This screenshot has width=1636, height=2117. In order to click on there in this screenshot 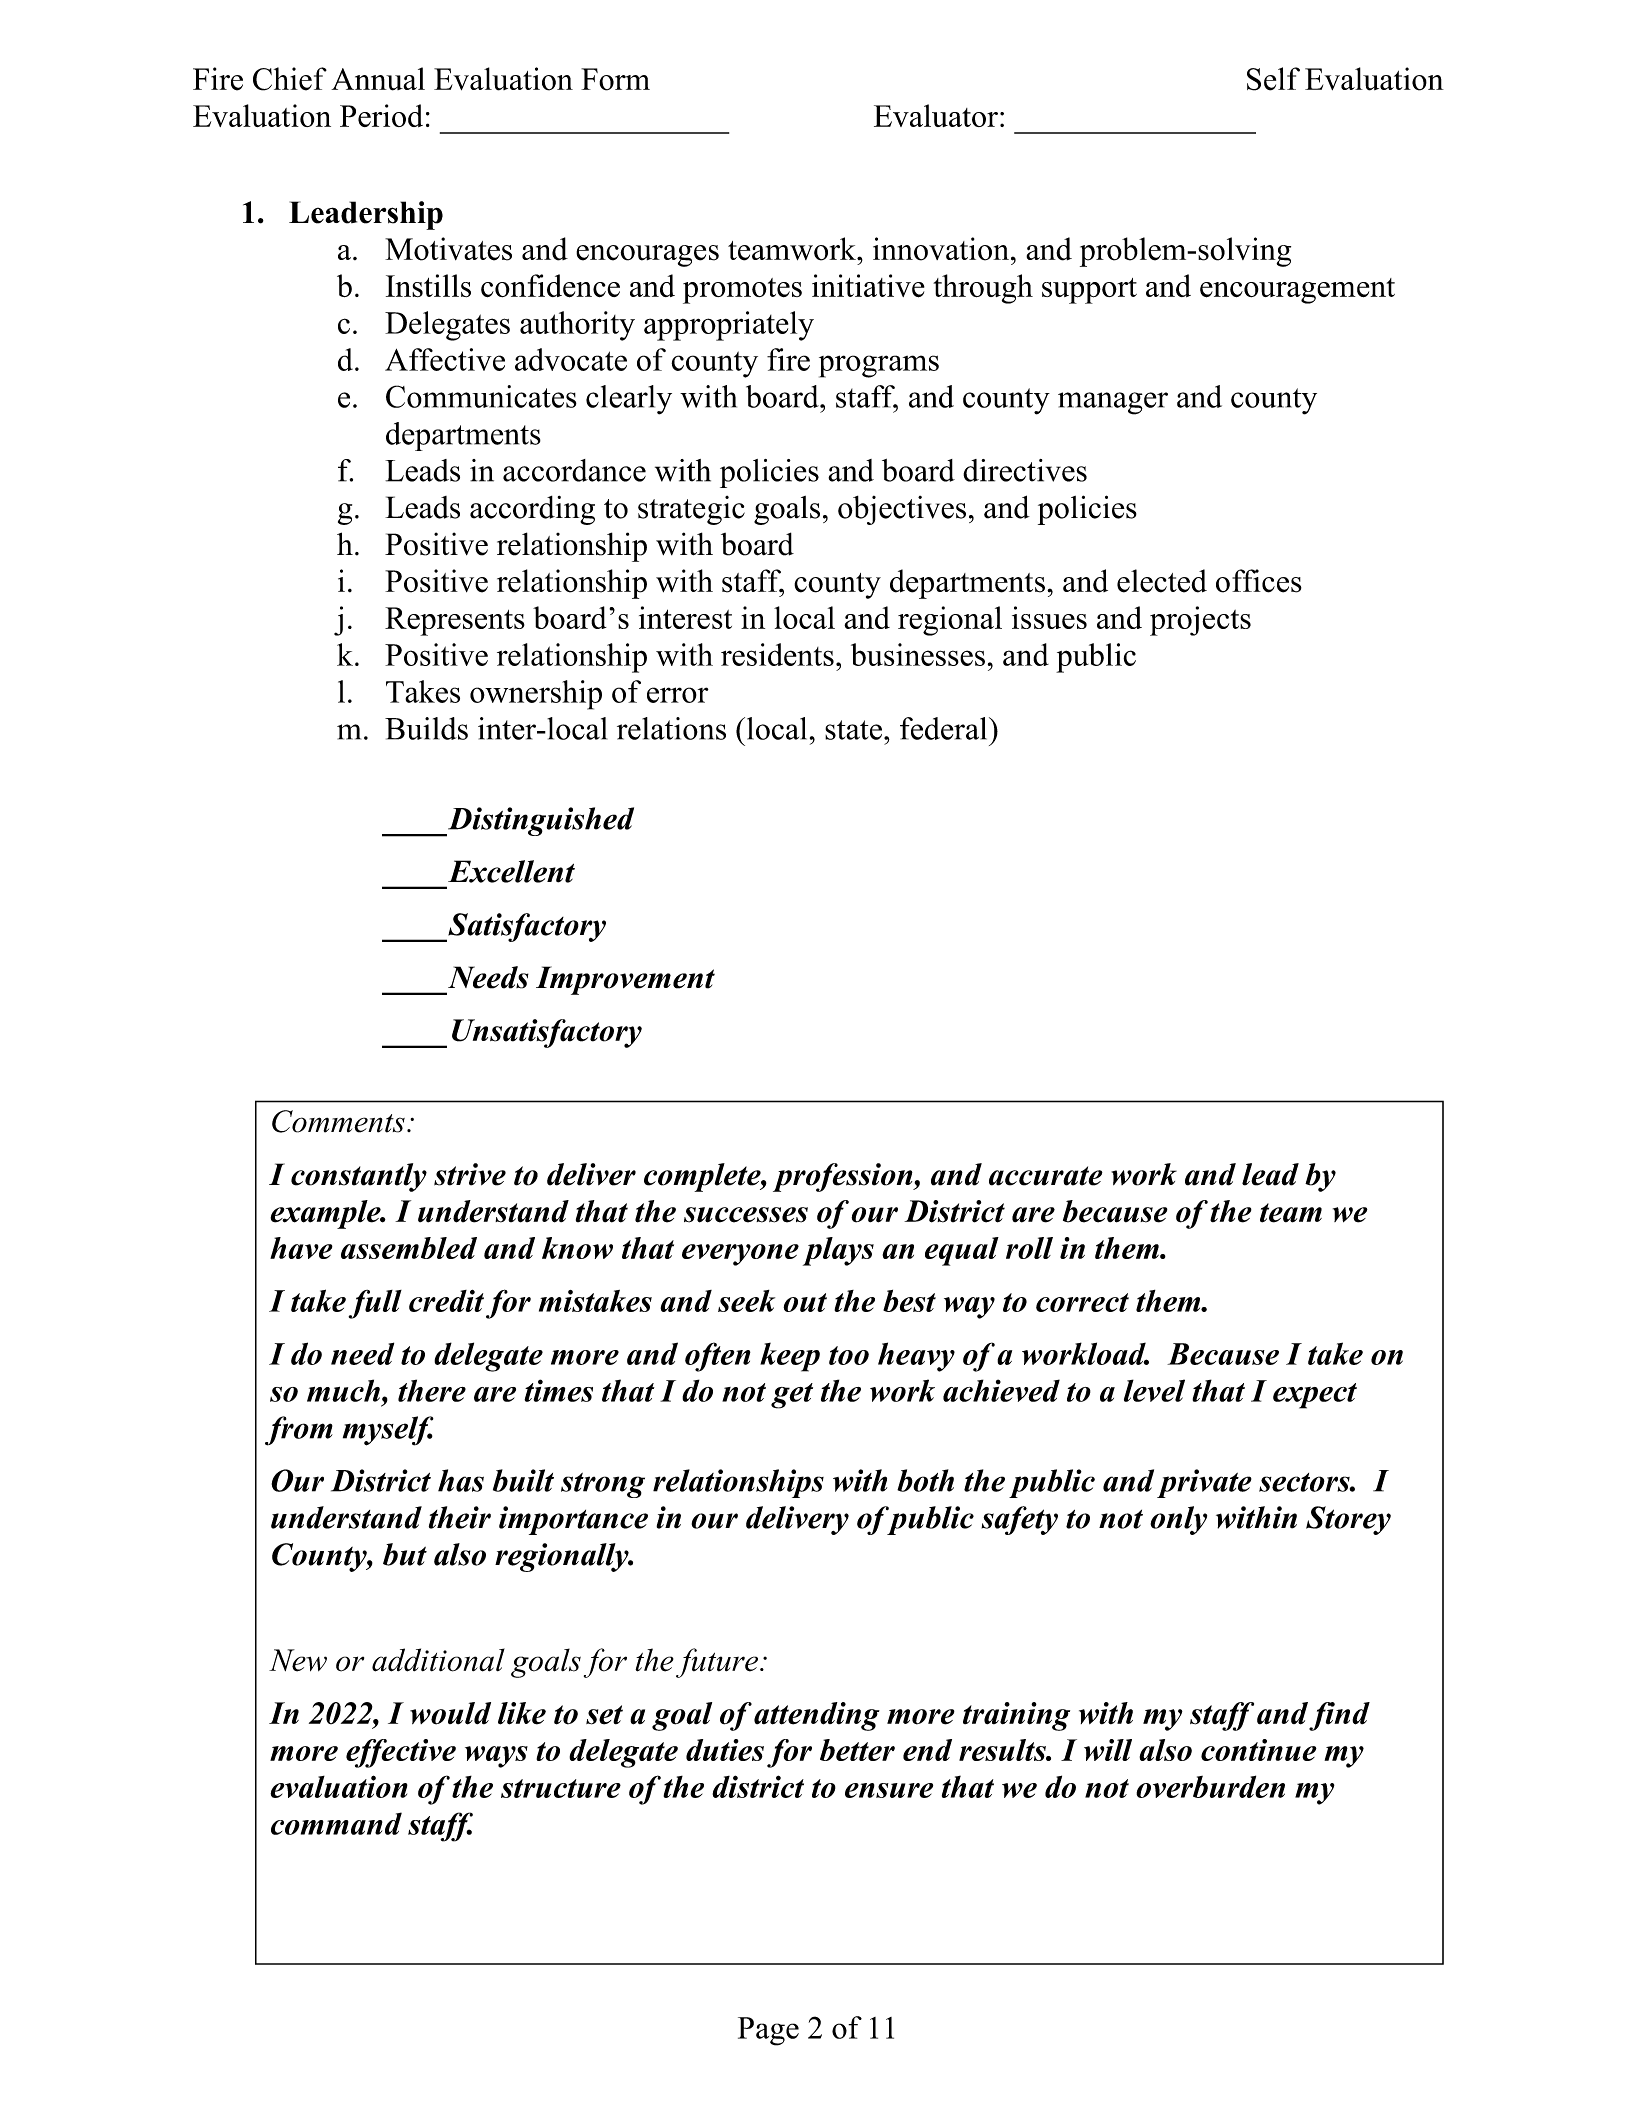, I will do `click(432, 1390)`.
